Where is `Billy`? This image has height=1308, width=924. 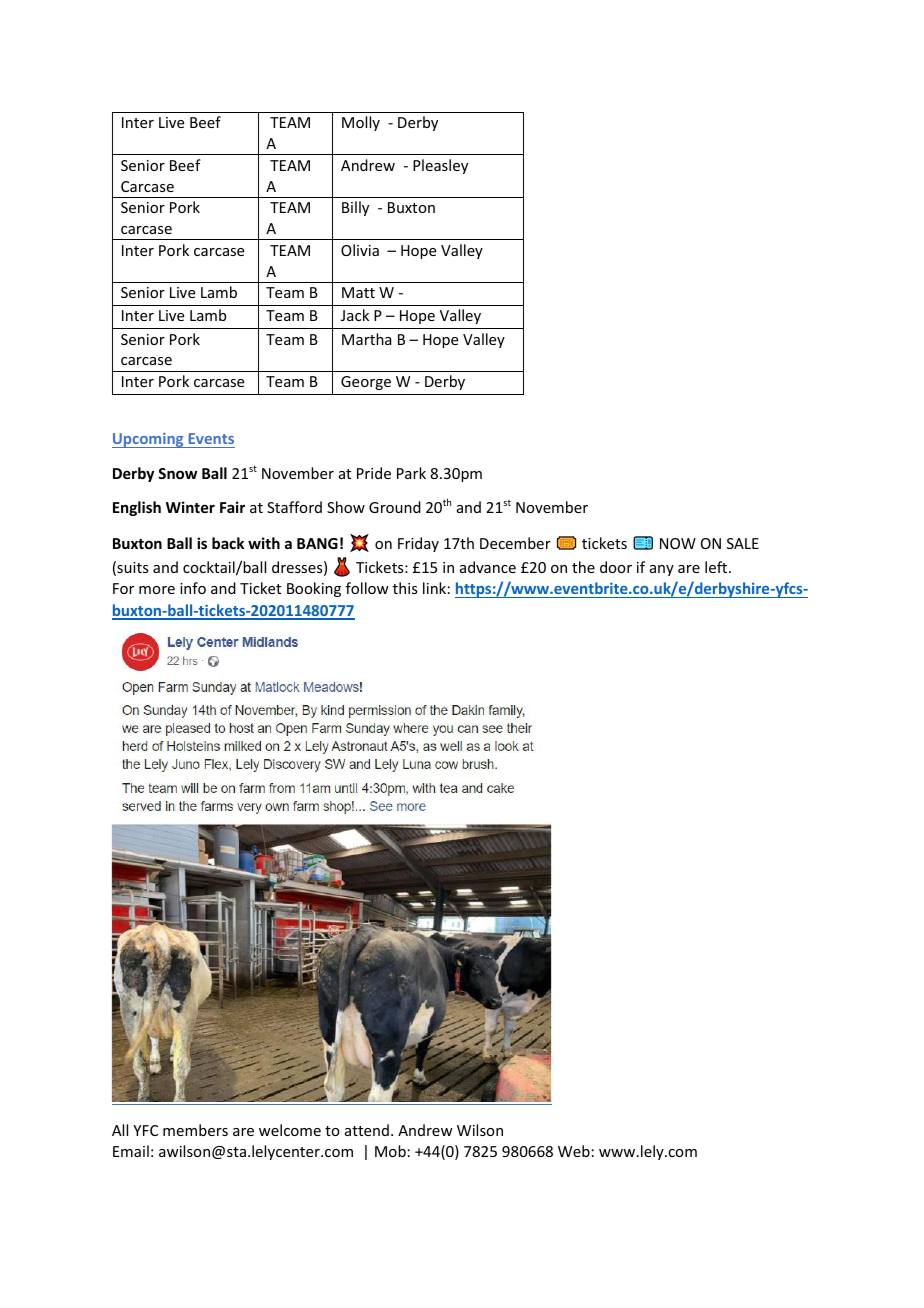
Billy is located at coordinates (355, 208).
